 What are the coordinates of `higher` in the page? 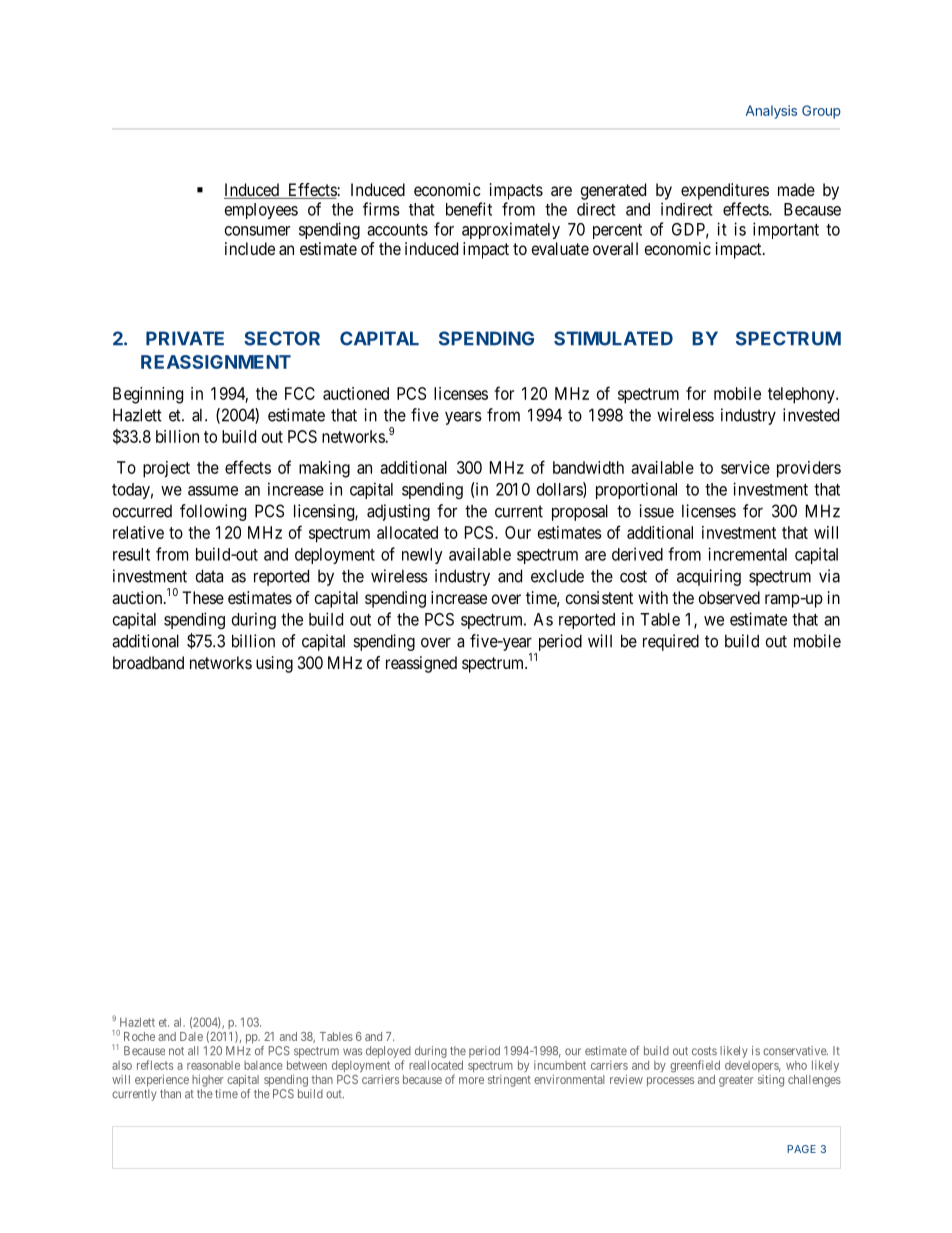 It's located at (208, 1081).
